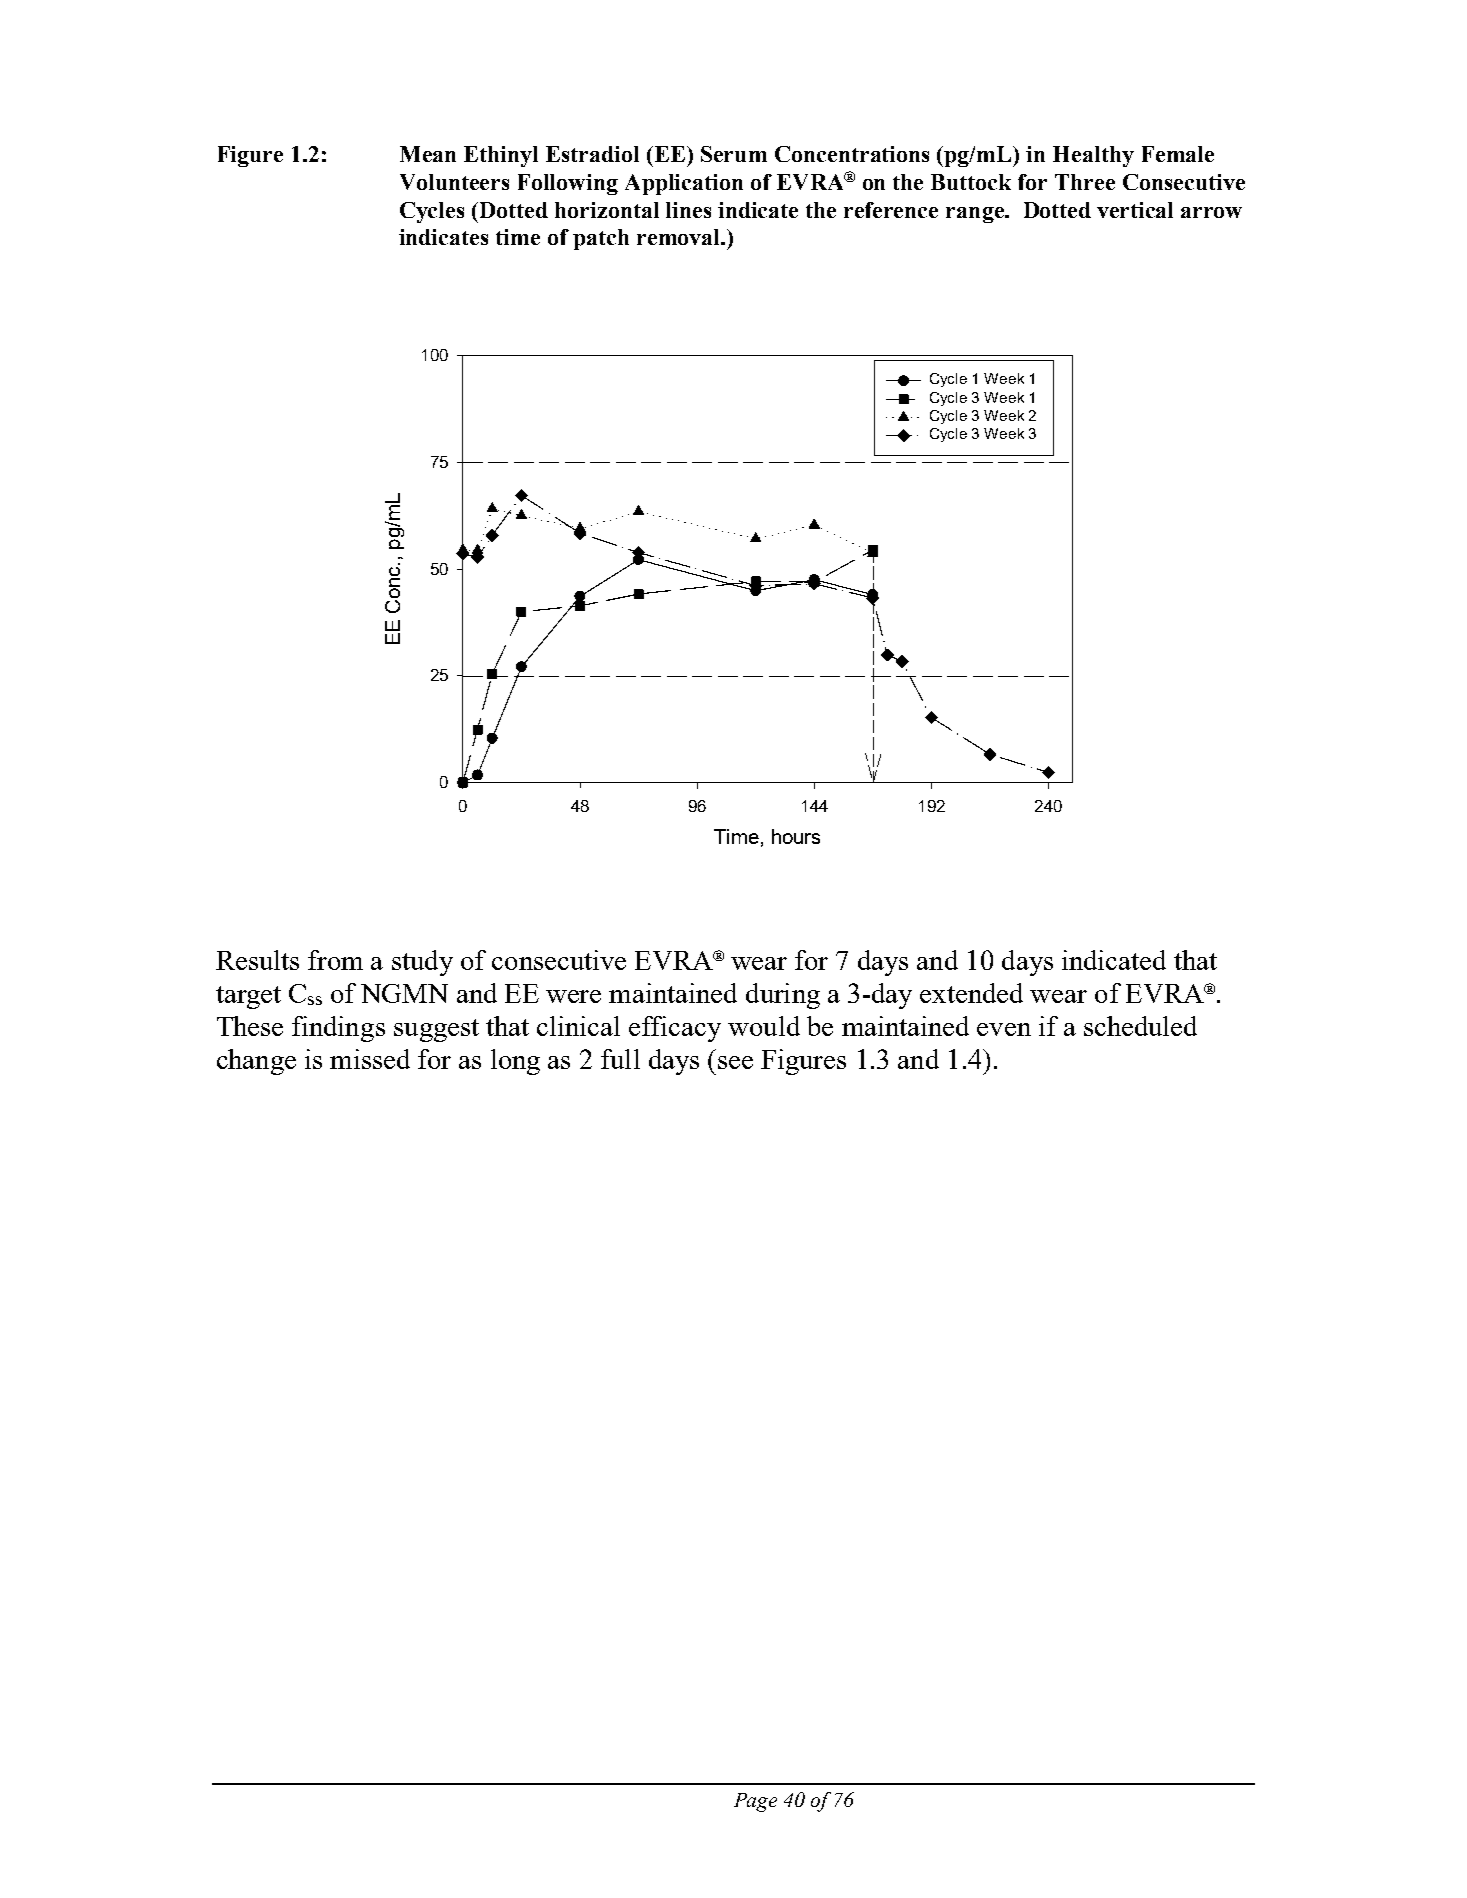 The width and height of the document is (1467, 1898). What do you see at coordinates (976, 215) in the document?
I see `range` at bounding box center [976, 215].
